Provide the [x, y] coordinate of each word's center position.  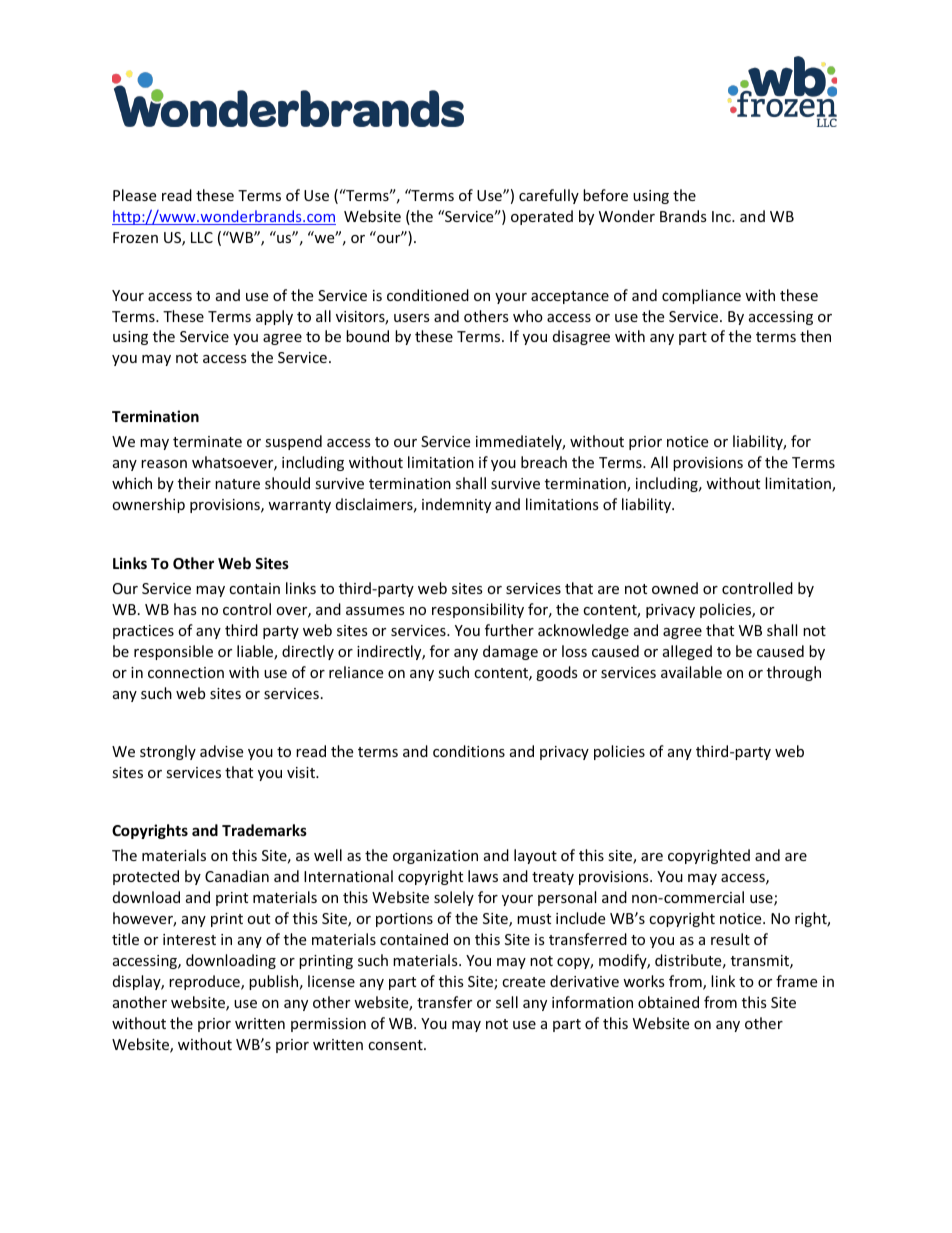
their [194, 483]
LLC [202, 237]
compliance [701, 296]
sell [507, 1002]
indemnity [456, 505]
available [691, 672]
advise [221, 751]
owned [675, 588]
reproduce [205, 982]
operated [542, 217]
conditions [469, 751]
